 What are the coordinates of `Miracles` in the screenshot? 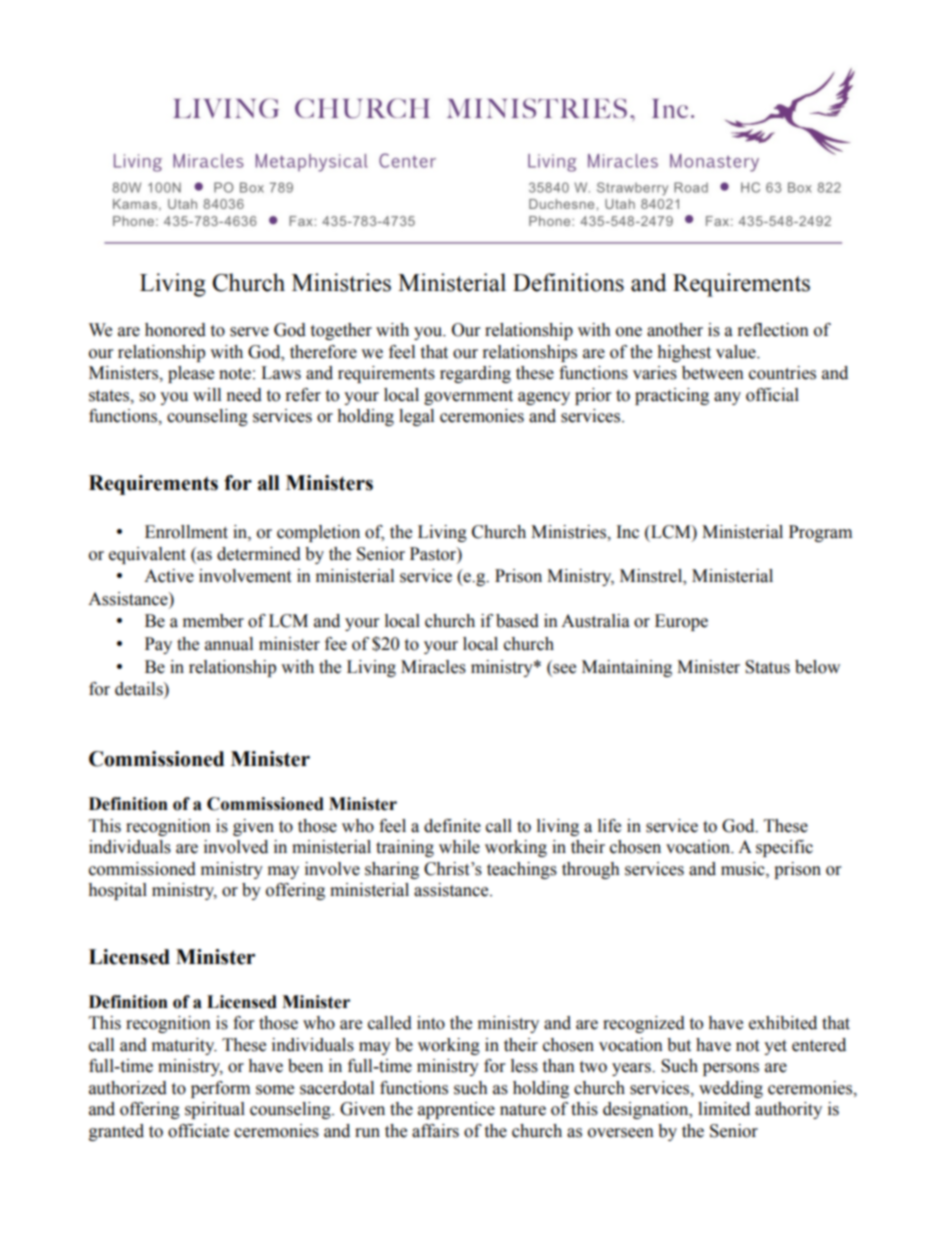 It's located at (433, 667).
